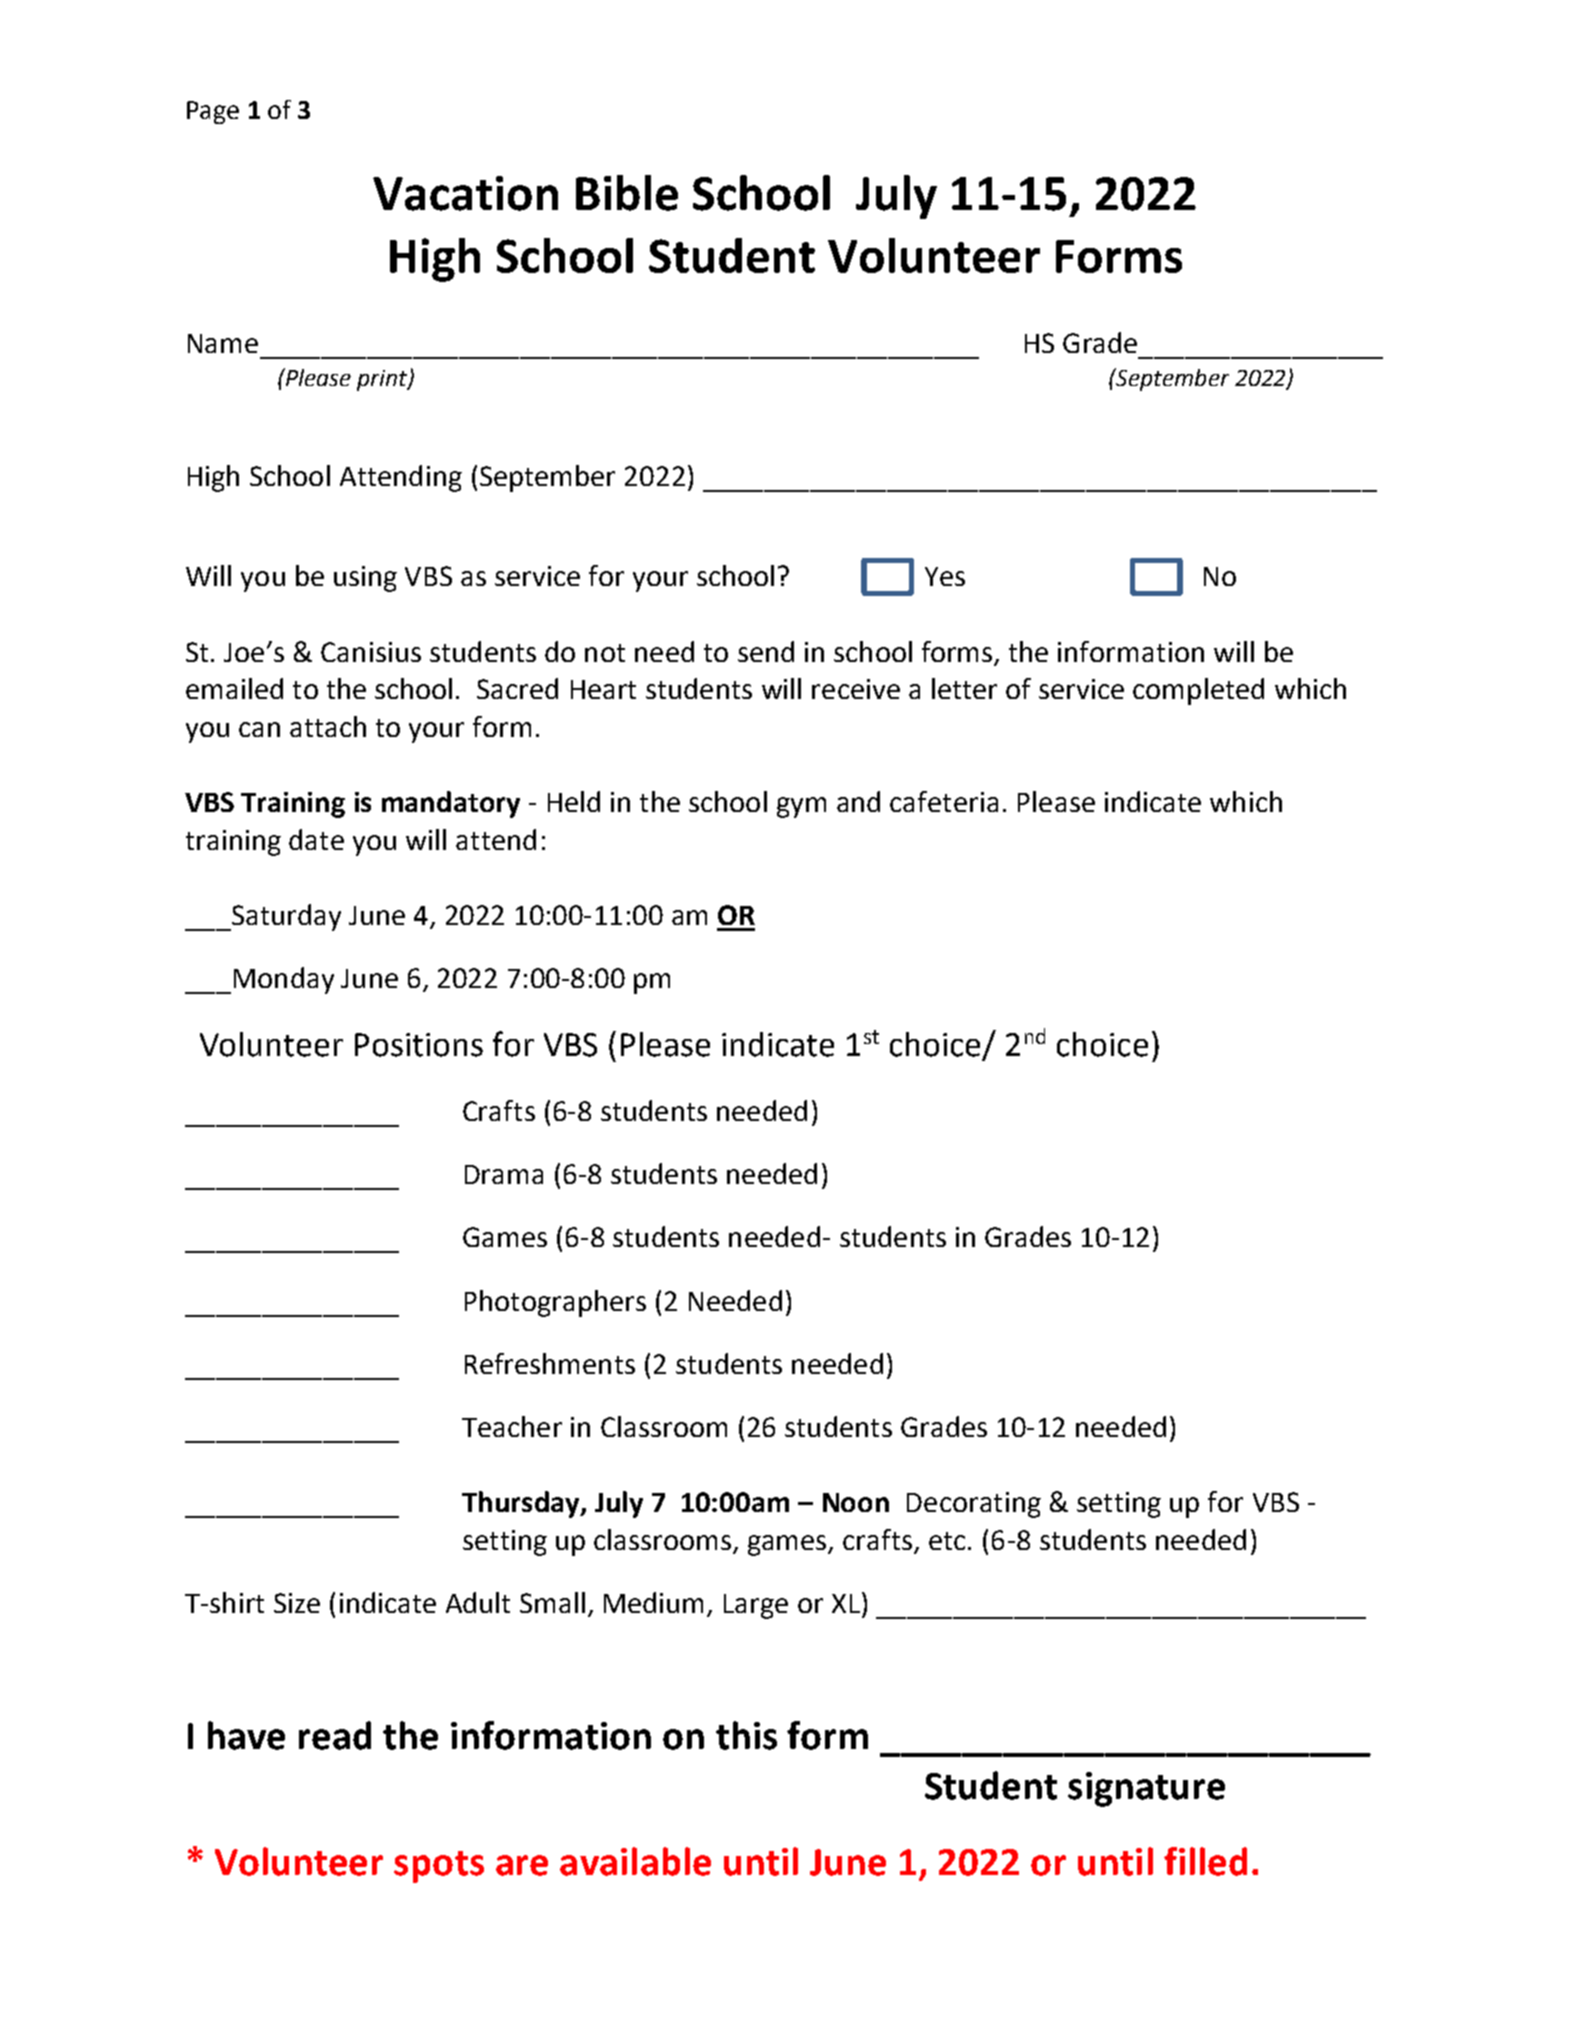 Image resolution: width=1570 pixels, height=2032 pixels. I want to click on read, so click(335, 1735).
